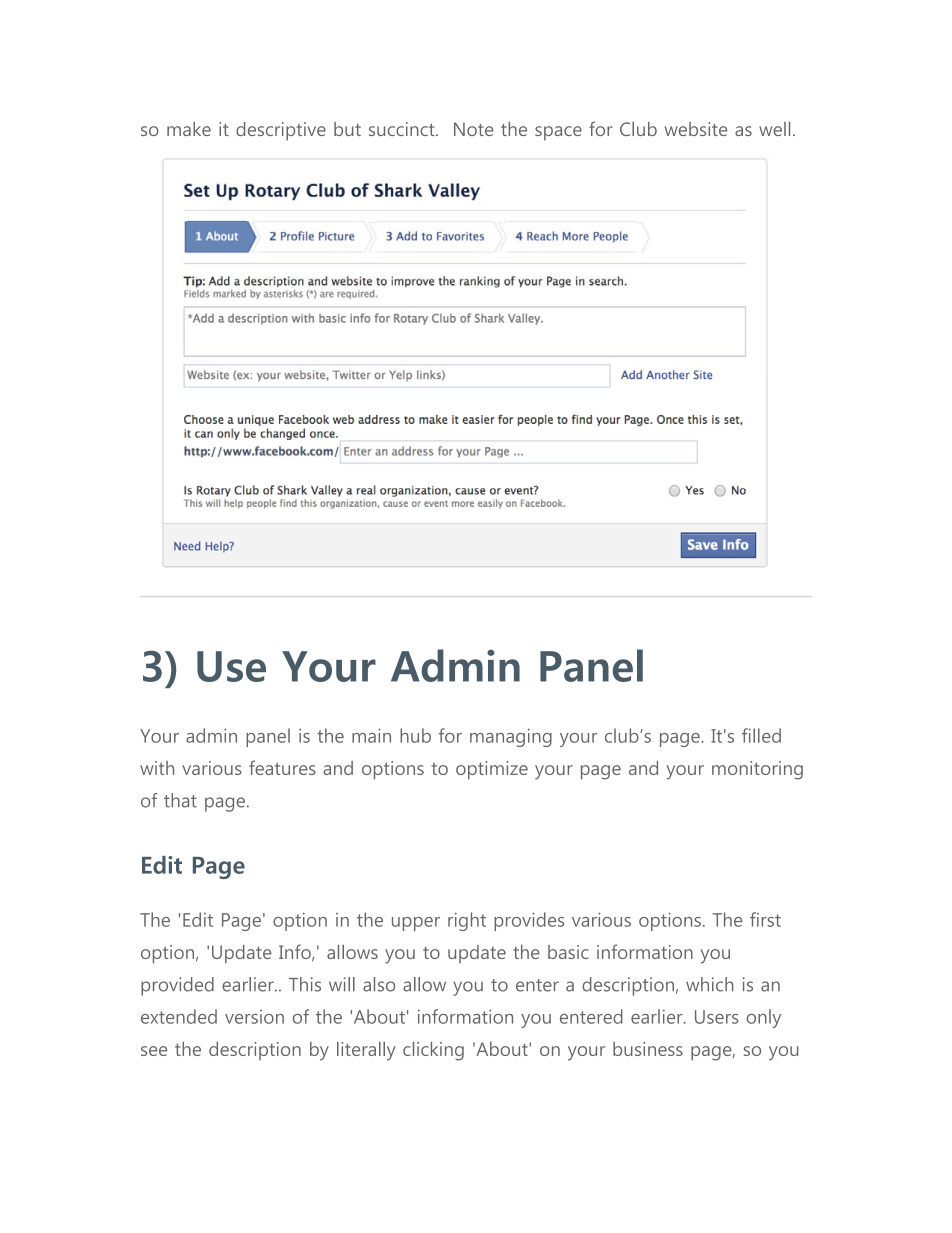 This document has width=952, height=1233. I want to click on version, so click(254, 1017).
